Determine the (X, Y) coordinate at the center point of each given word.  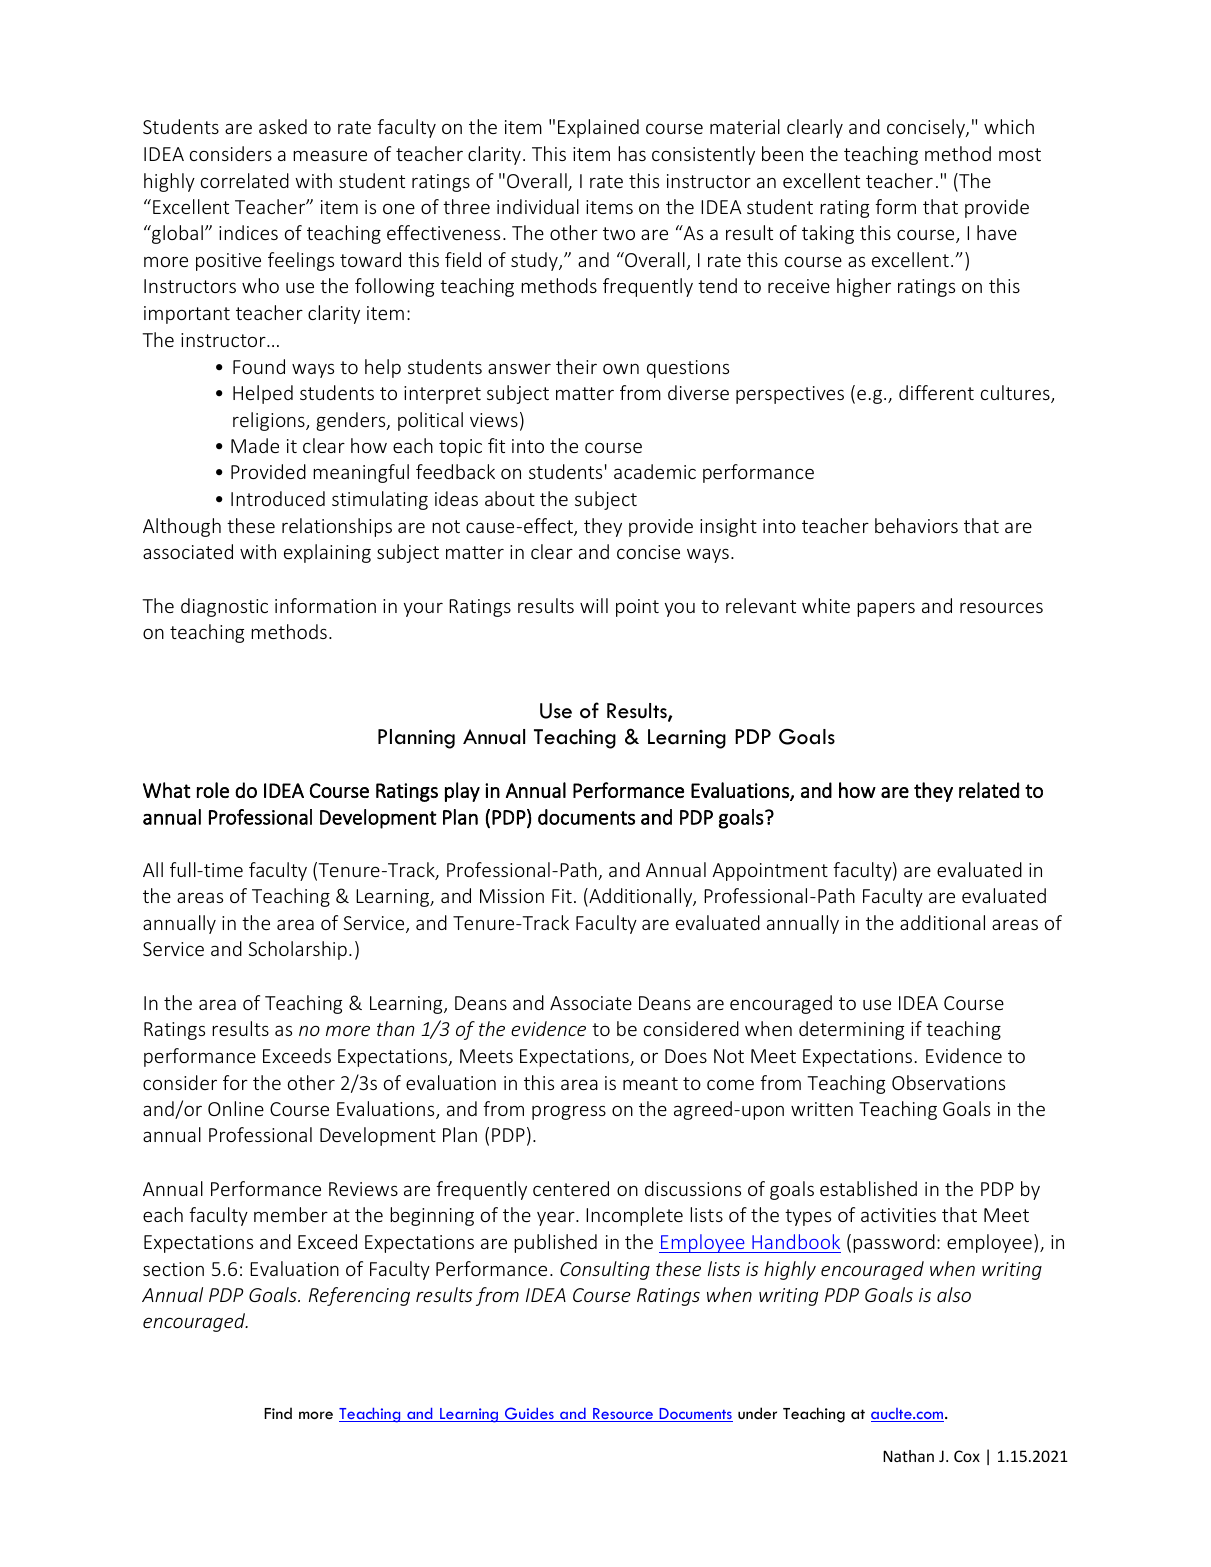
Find (278, 1413)
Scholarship (298, 950)
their (576, 366)
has (632, 153)
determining (851, 1030)
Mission (512, 896)
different (936, 392)
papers (886, 609)
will (594, 605)
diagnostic (224, 607)
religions (270, 421)
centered (571, 1188)
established (868, 1188)
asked (283, 126)
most (1020, 154)
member (291, 1214)
